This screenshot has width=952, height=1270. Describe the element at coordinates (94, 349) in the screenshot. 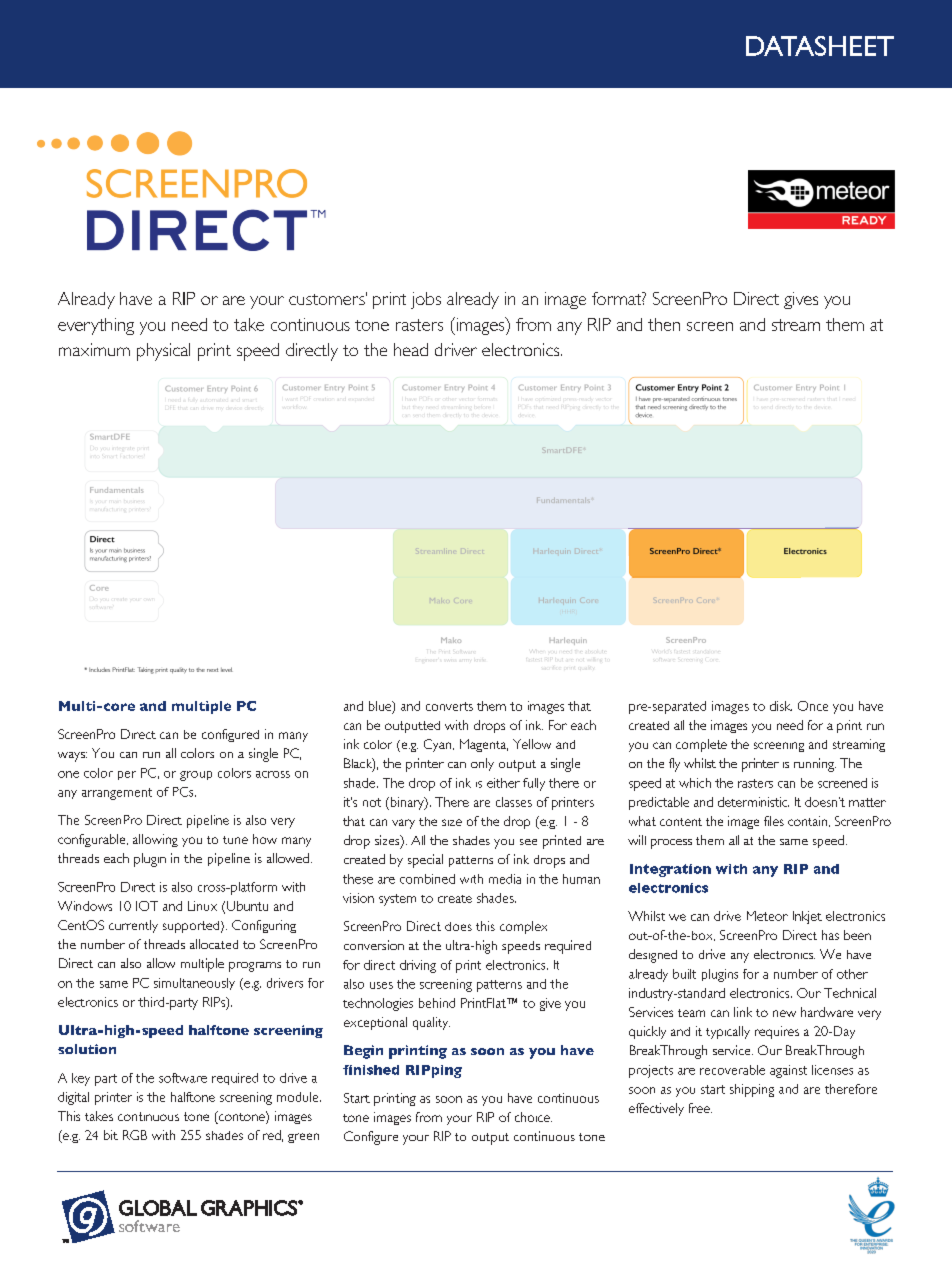

I see `maximum` at that location.
